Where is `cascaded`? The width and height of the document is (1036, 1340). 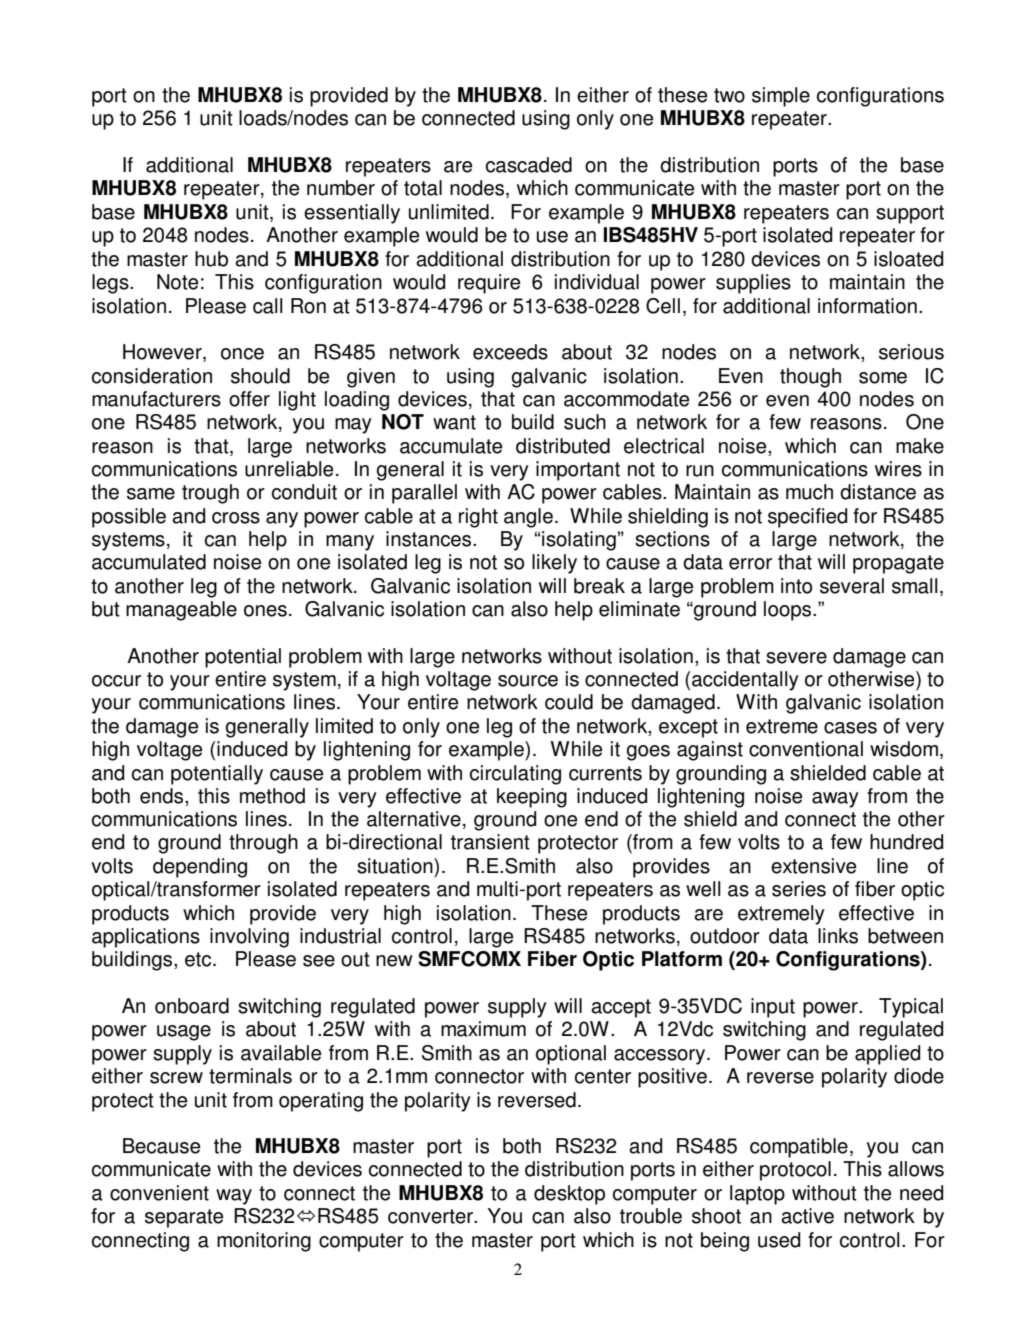
cascaded is located at coordinates (529, 165).
